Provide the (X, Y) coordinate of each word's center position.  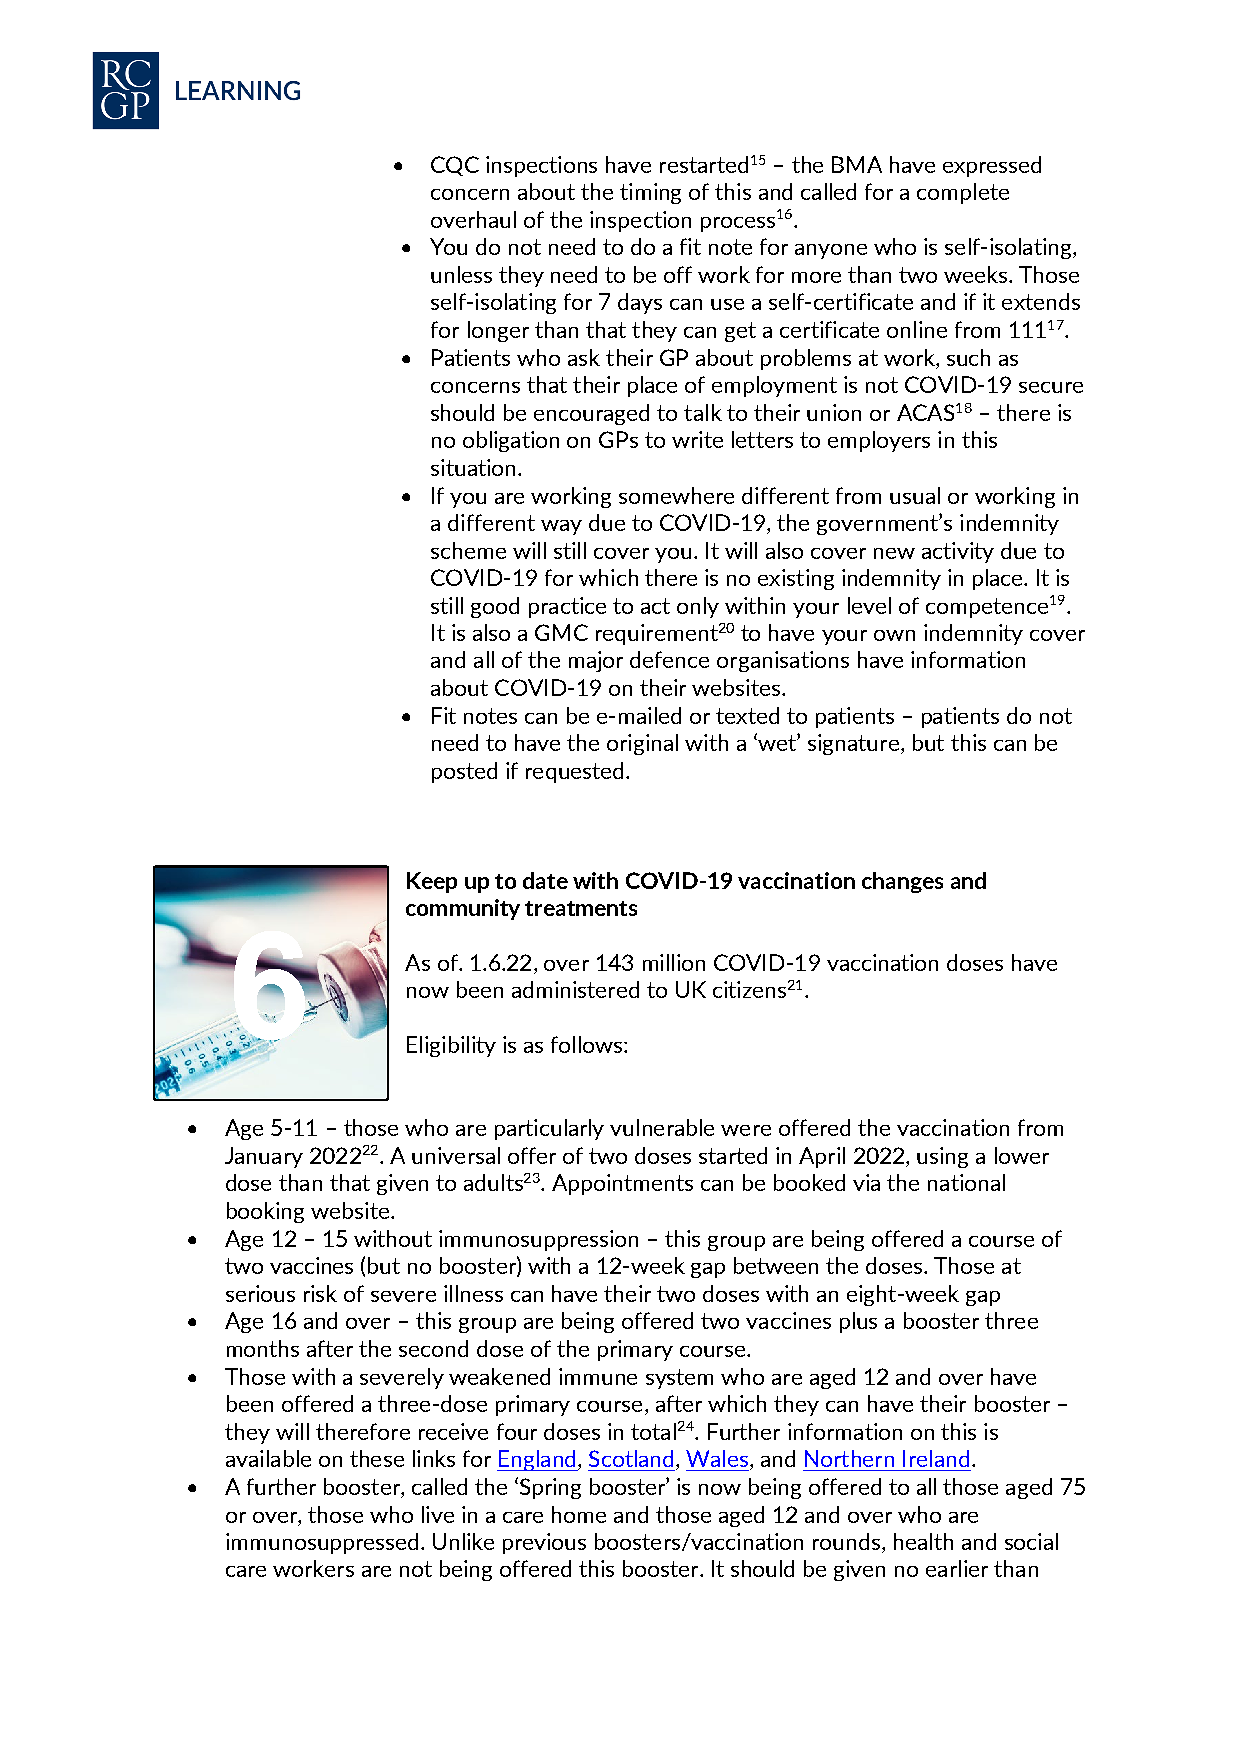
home (579, 1514)
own (894, 635)
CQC (455, 166)
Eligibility (451, 1046)
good (495, 607)
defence (669, 659)
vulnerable (662, 1127)
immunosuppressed (322, 1543)
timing (650, 193)
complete (963, 193)
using (942, 1157)
